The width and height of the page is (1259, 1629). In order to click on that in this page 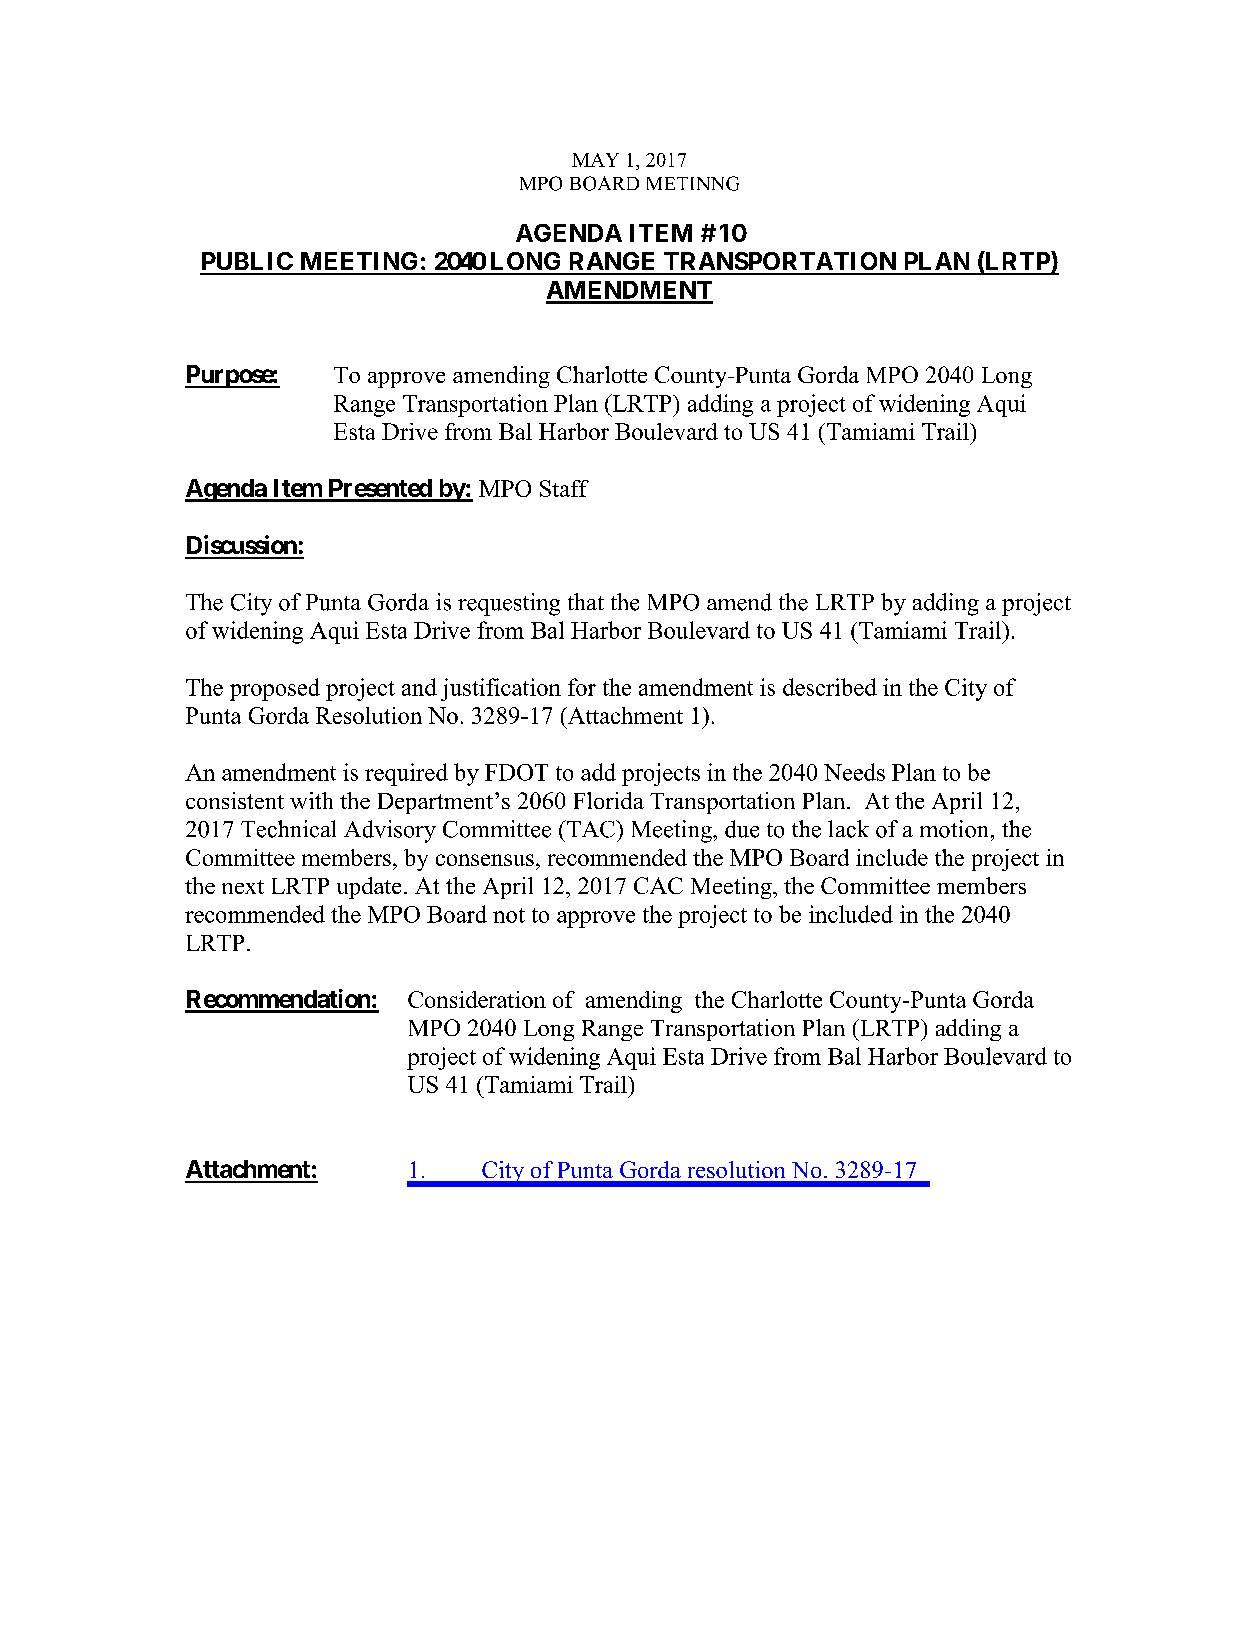, I will do `click(586, 601)`.
